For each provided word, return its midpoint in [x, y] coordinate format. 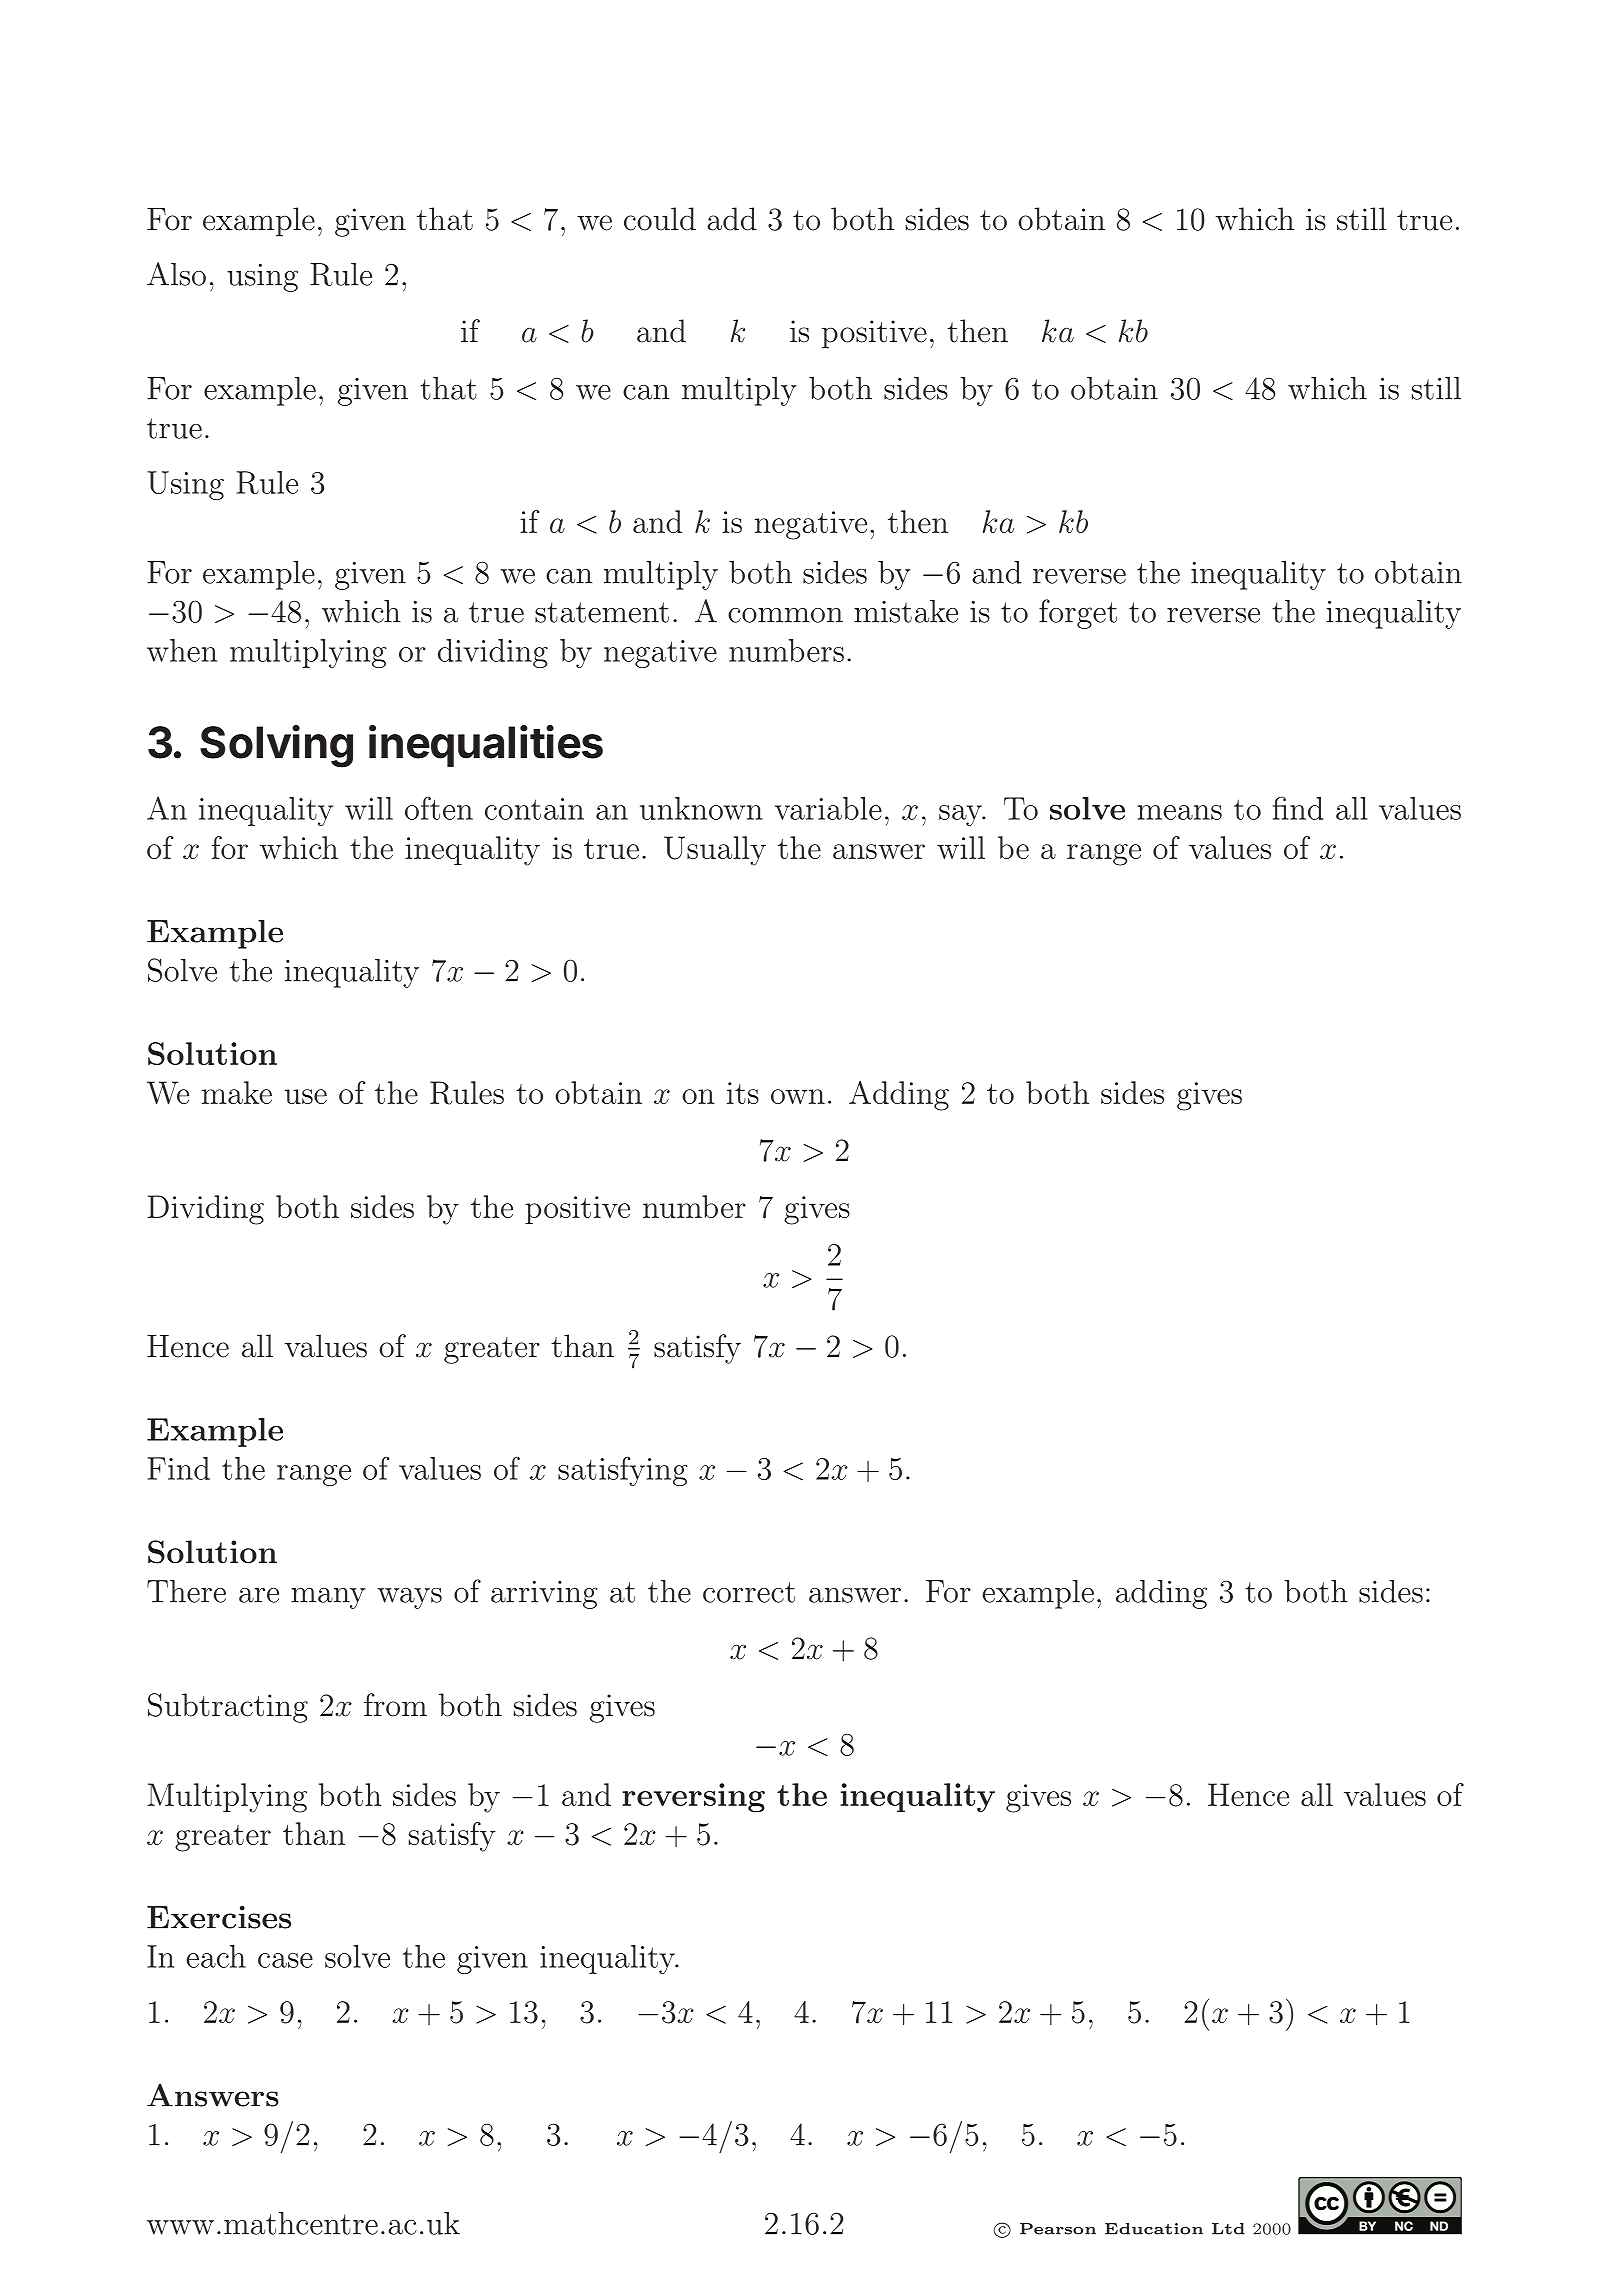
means [1179, 812]
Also [176, 274]
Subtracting [228, 1708]
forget [1078, 614]
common [785, 615]
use [306, 1096]
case [285, 1960]
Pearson [1058, 2229]
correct [749, 1592]
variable [828, 808]
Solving [276, 746]
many [328, 1598]
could [660, 219]
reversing [693, 1798]
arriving [544, 1595]
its [743, 1093]
